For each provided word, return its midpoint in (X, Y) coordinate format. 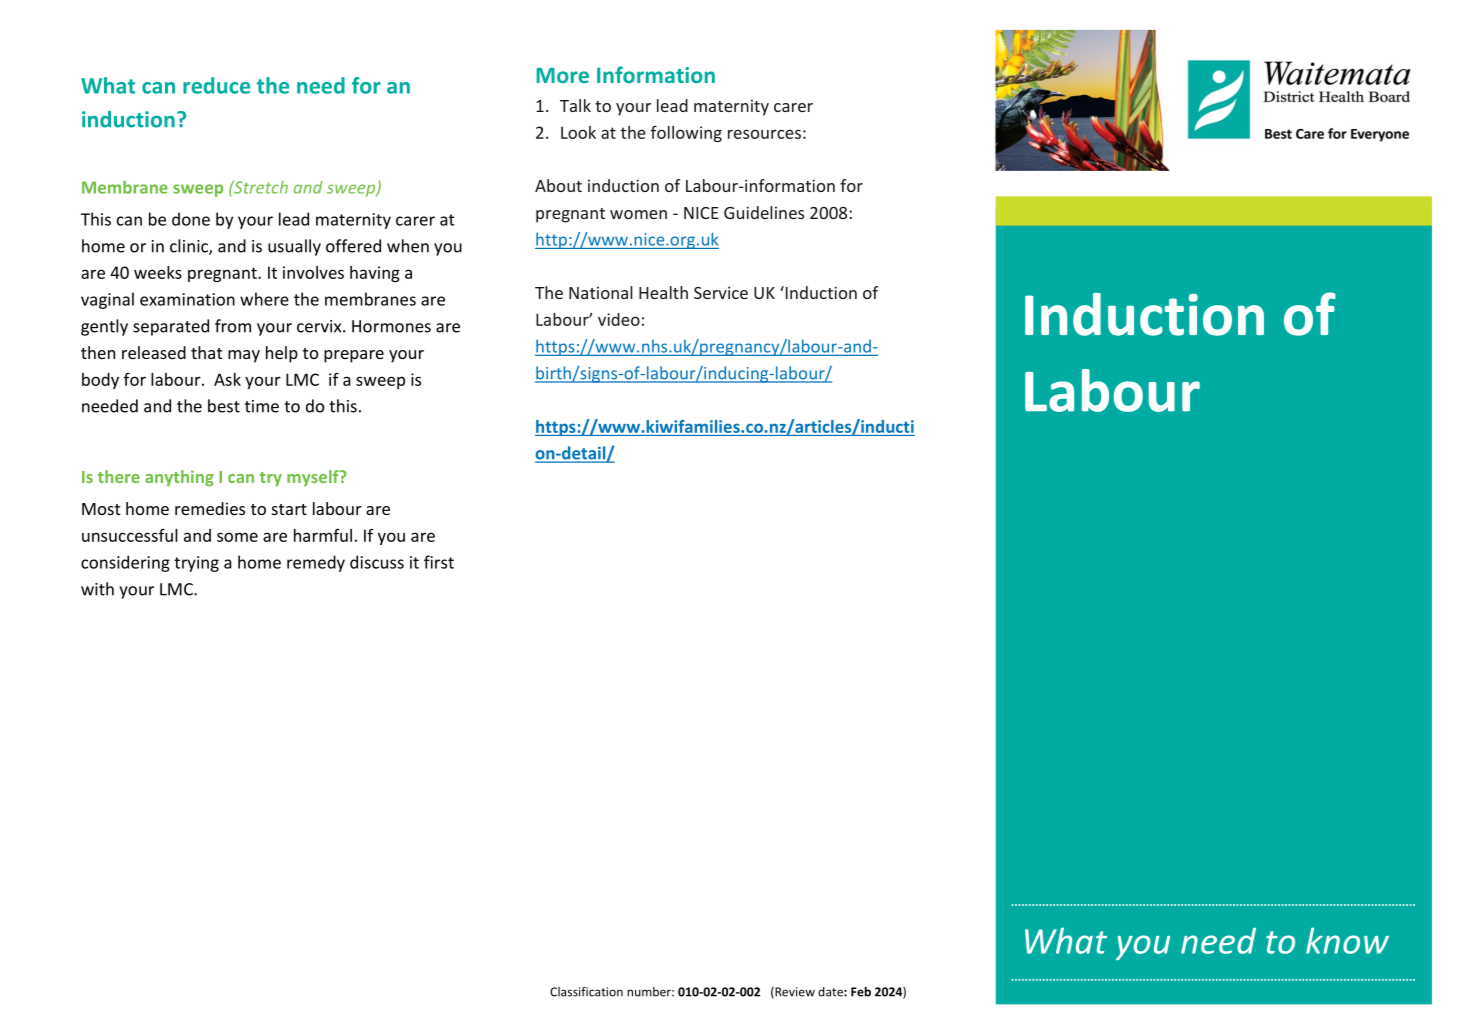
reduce (216, 85)
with (97, 589)
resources (764, 134)
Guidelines (764, 212)
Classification (586, 992)
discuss (377, 562)
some (237, 537)
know (1347, 940)
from (233, 326)
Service (721, 292)
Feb (861, 992)
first (439, 562)
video (619, 319)
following (686, 134)
